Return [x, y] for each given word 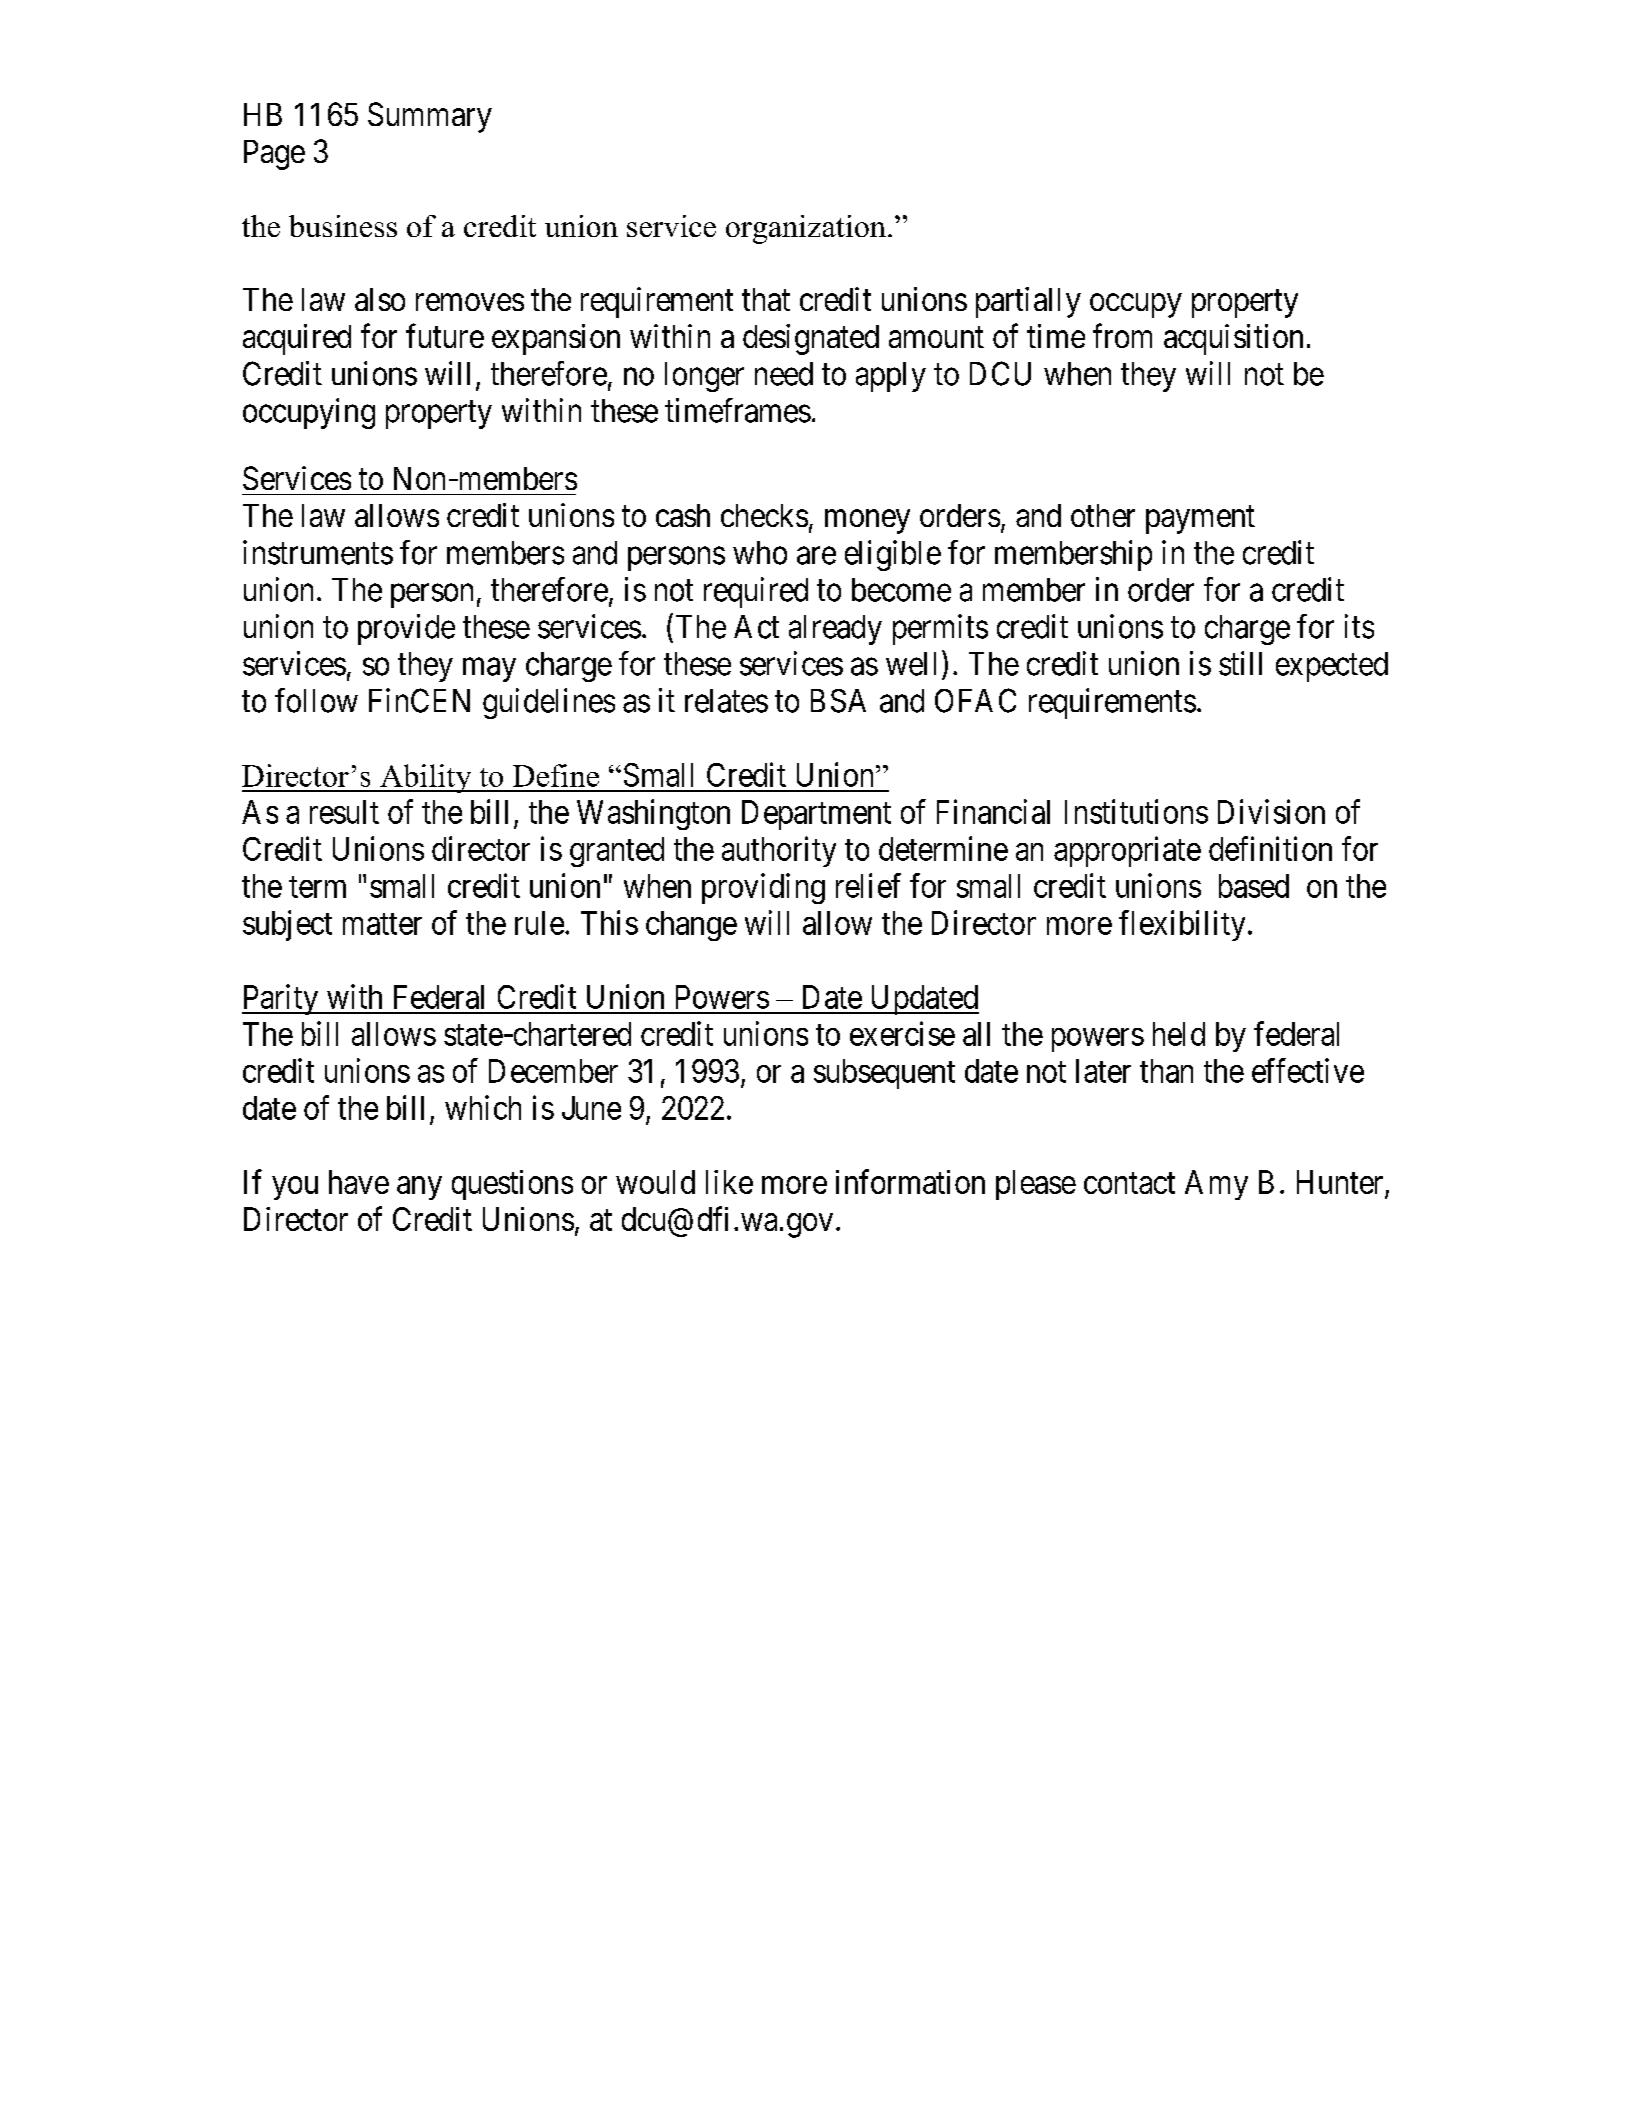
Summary [430, 117]
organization [806, 229]
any [419, 1188]
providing [763, 888]
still [1240, 663]
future [445, 336]
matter [382, 924]
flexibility [1182, 925]
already [835, 630]
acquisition [1233, 339]
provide [406, 629]
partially [1028, 302]
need [784, 374]
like [729, 1182]
